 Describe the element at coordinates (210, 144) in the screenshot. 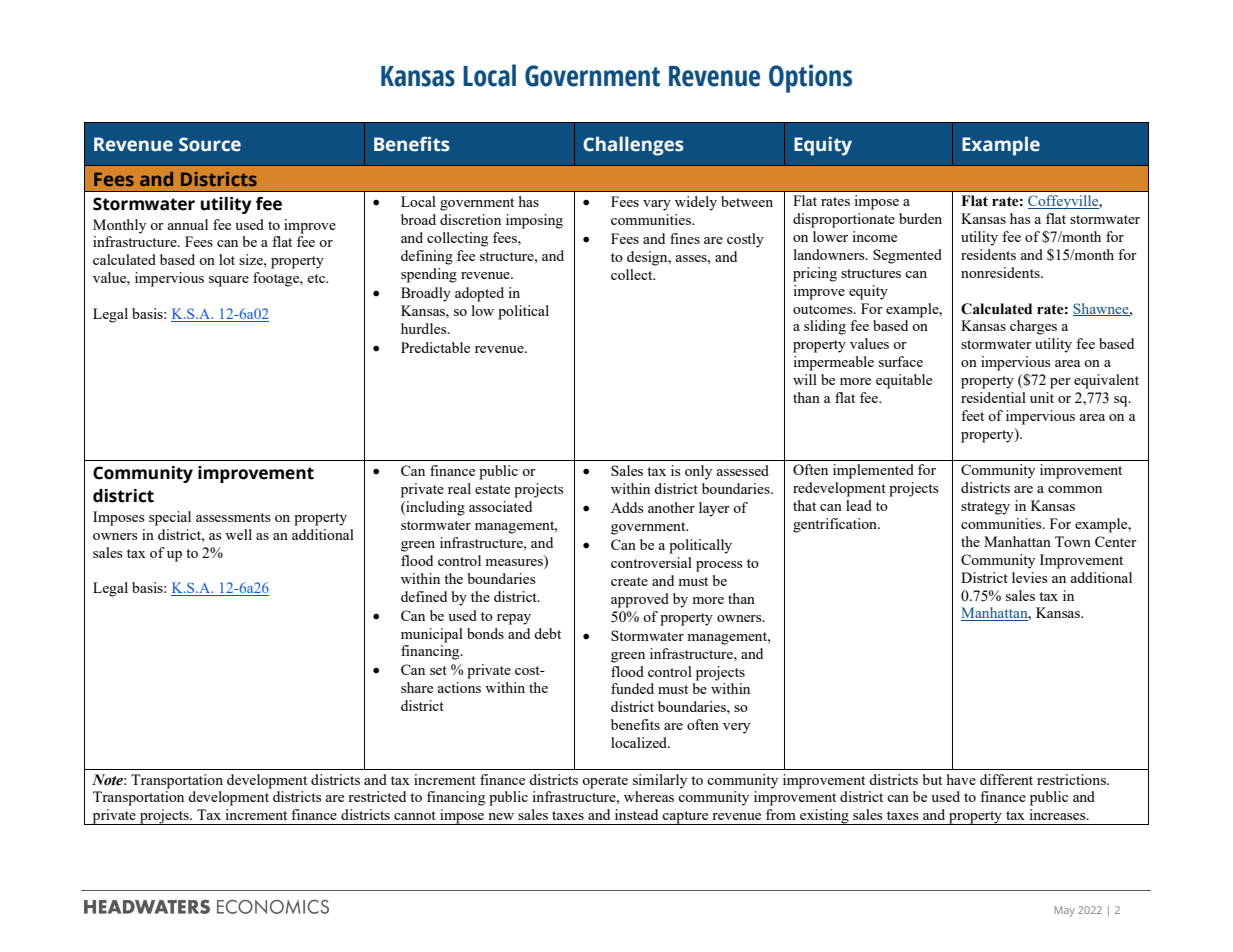

I see `Source` at that location.
